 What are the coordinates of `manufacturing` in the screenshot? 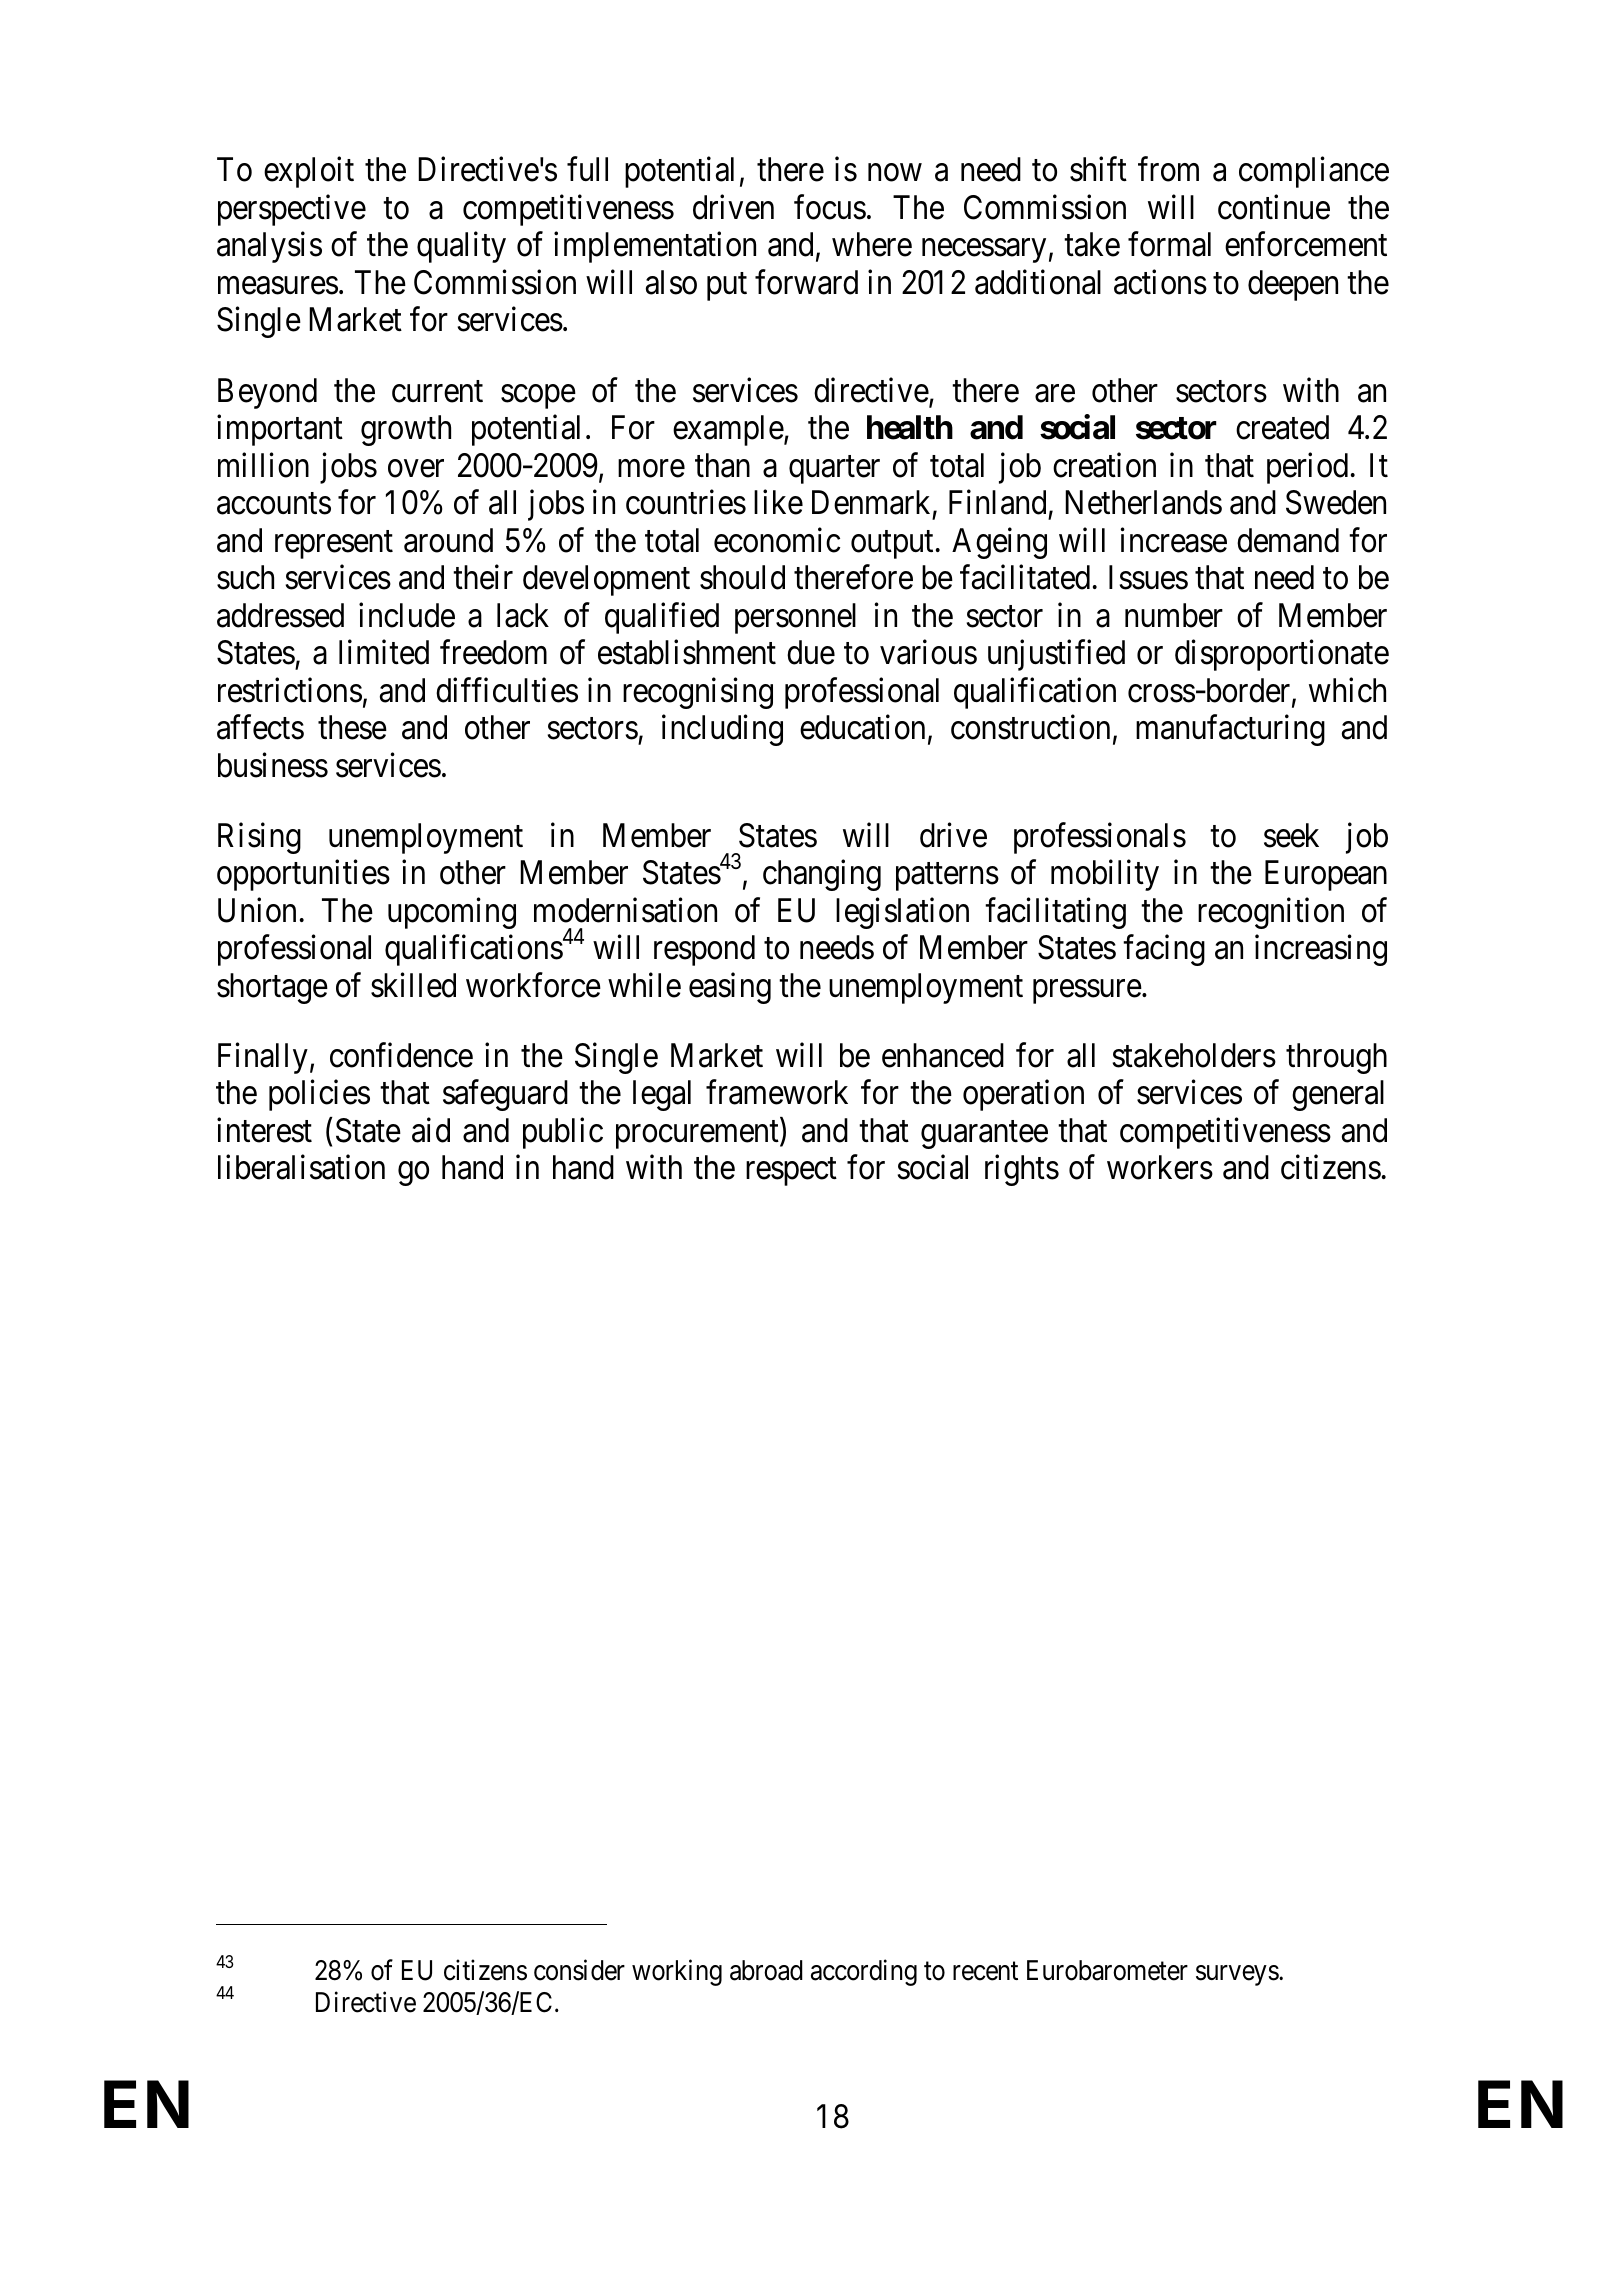 It's located at (1230, 730).
